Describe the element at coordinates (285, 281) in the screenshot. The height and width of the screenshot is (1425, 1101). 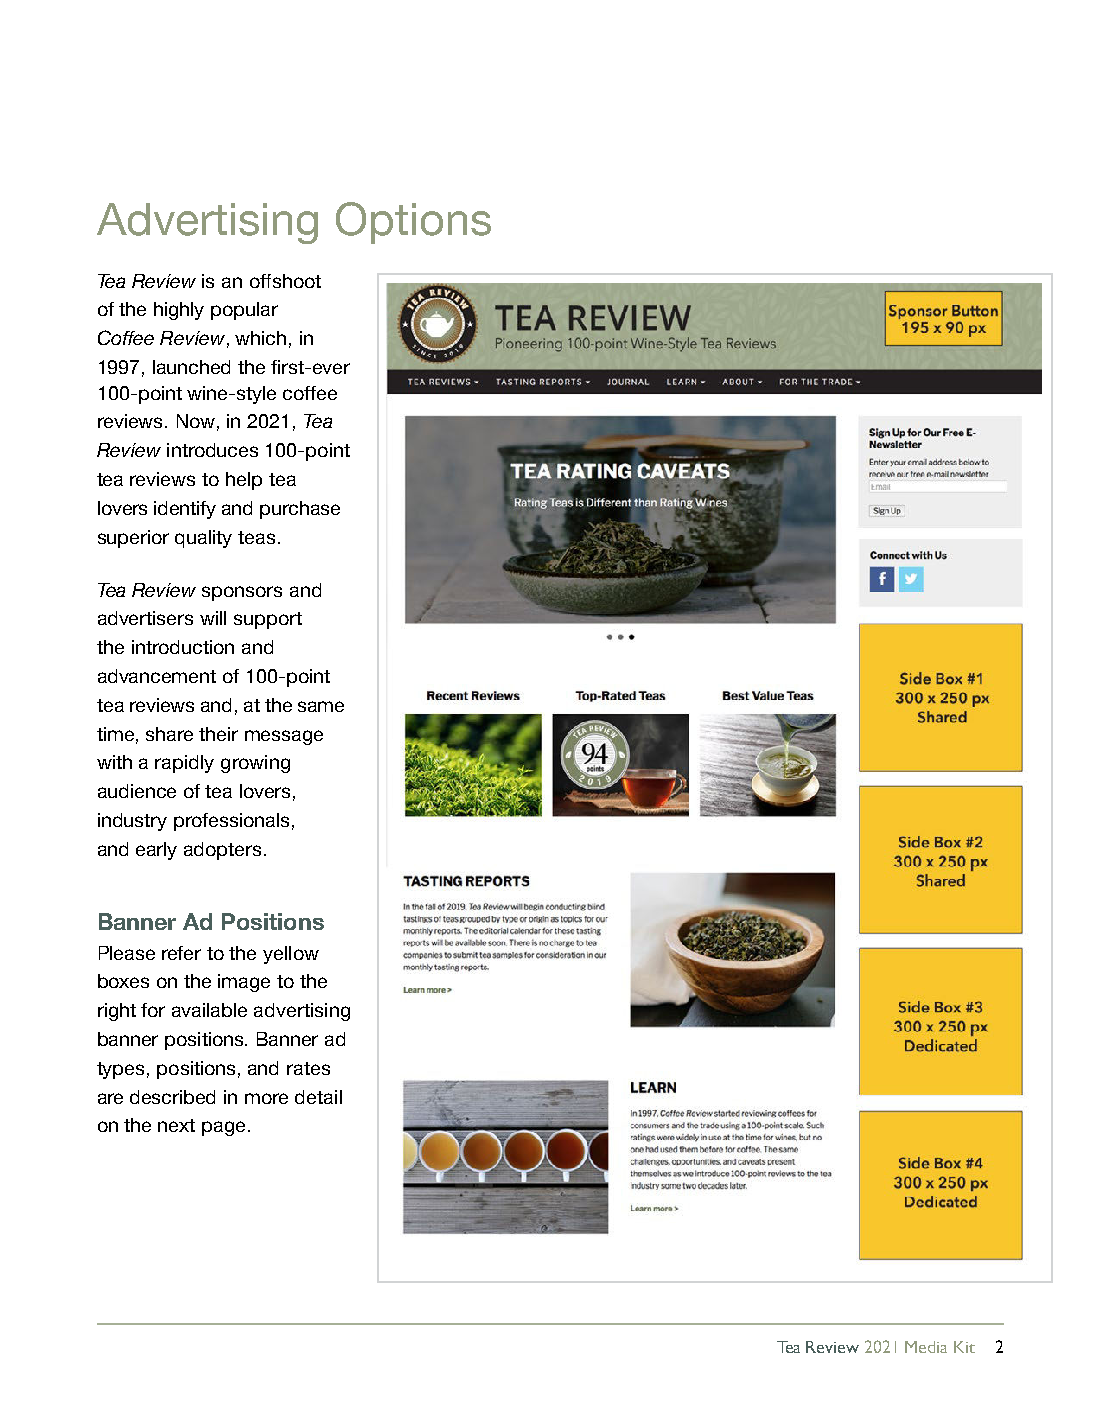
I see `offshoot` at that location.
